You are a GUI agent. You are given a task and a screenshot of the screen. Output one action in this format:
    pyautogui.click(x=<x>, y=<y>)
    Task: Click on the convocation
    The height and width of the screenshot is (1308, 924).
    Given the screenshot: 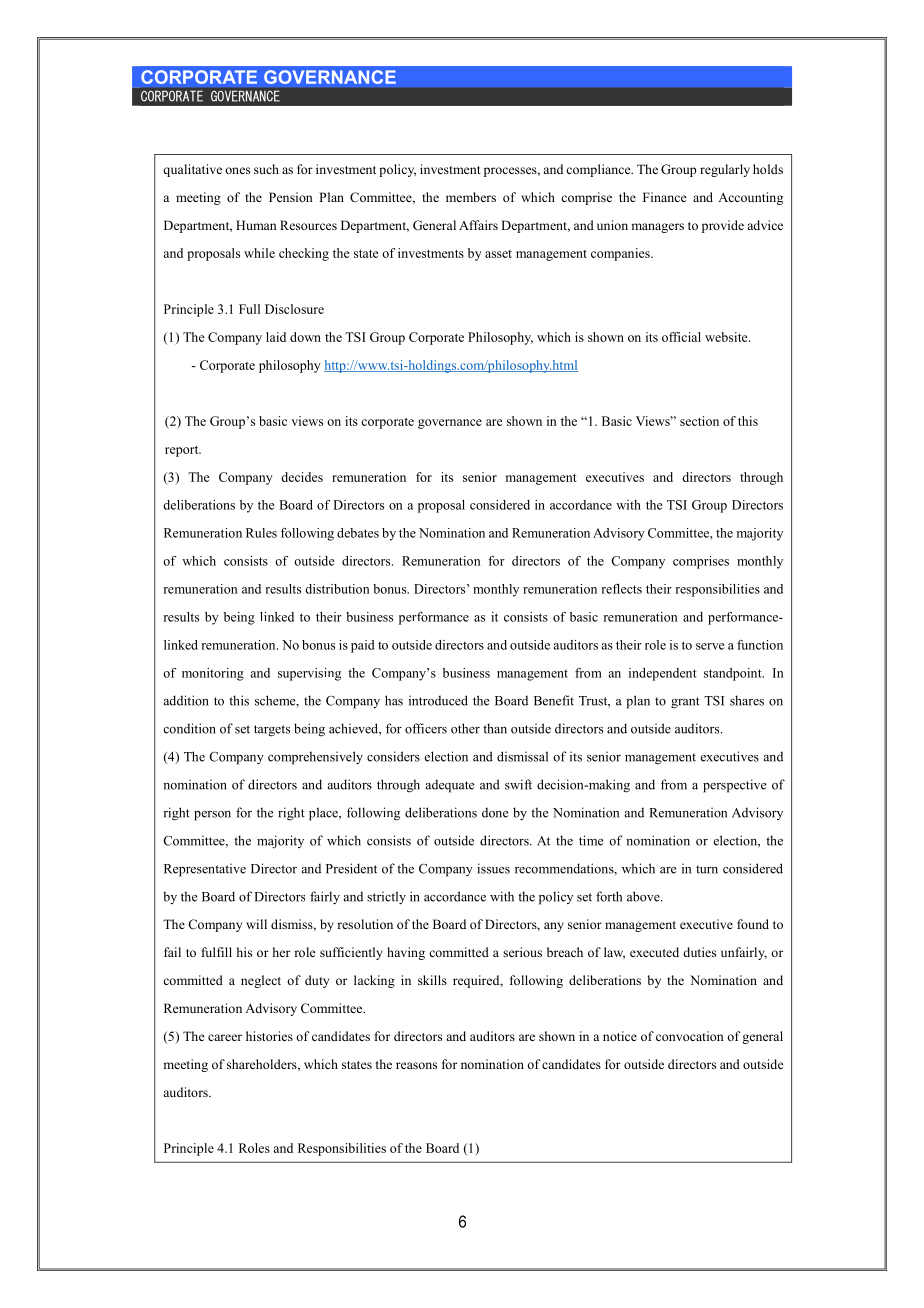 What is the action you would take?
    pyautogui.click(x=690, y=1036)
